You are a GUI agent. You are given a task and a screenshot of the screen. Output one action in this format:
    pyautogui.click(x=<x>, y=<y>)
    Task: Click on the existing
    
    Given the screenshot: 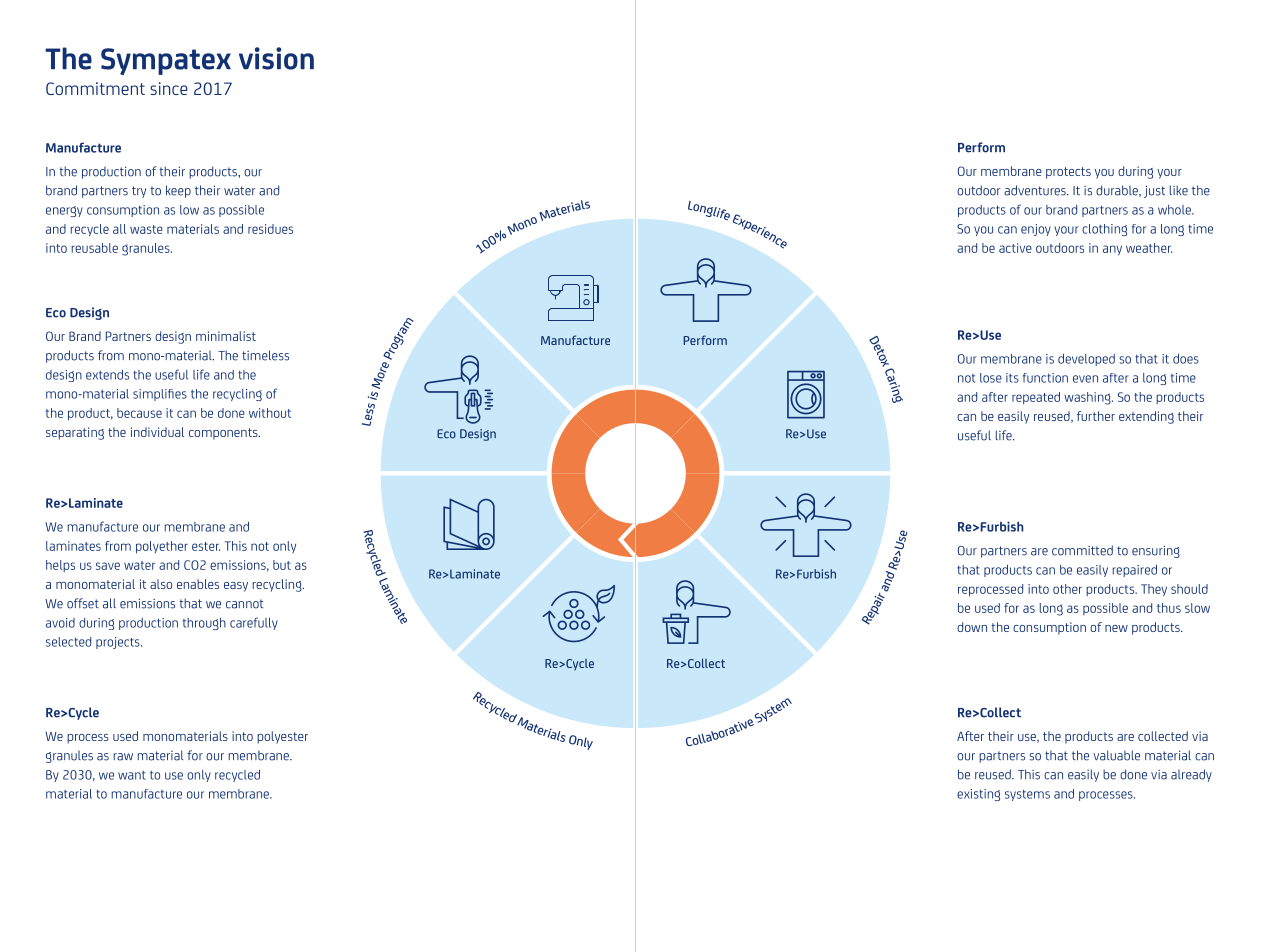 What is the action you would take?
    pyautogui.click(x=978, y=795)
